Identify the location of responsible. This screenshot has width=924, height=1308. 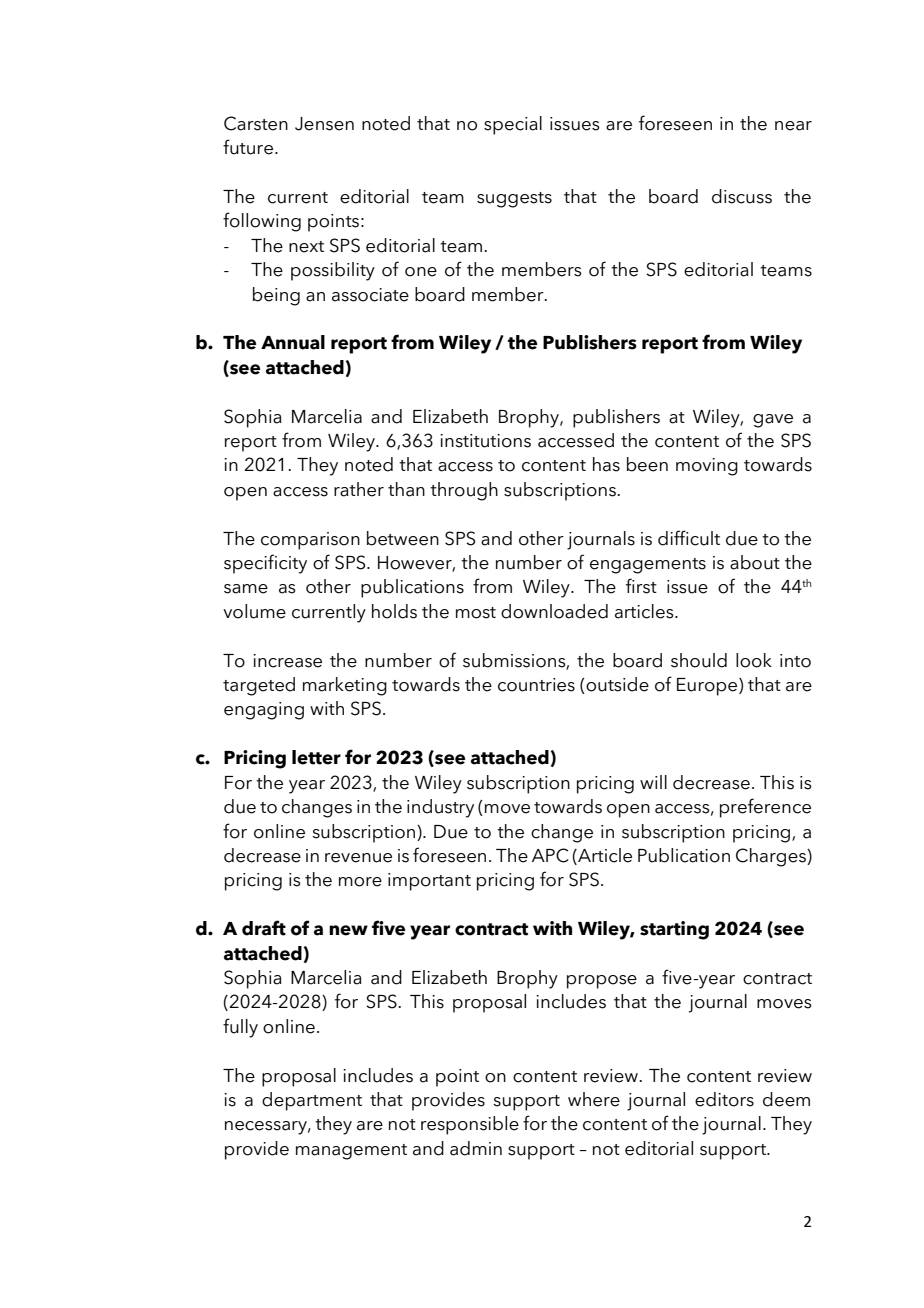
(470, 1125).
